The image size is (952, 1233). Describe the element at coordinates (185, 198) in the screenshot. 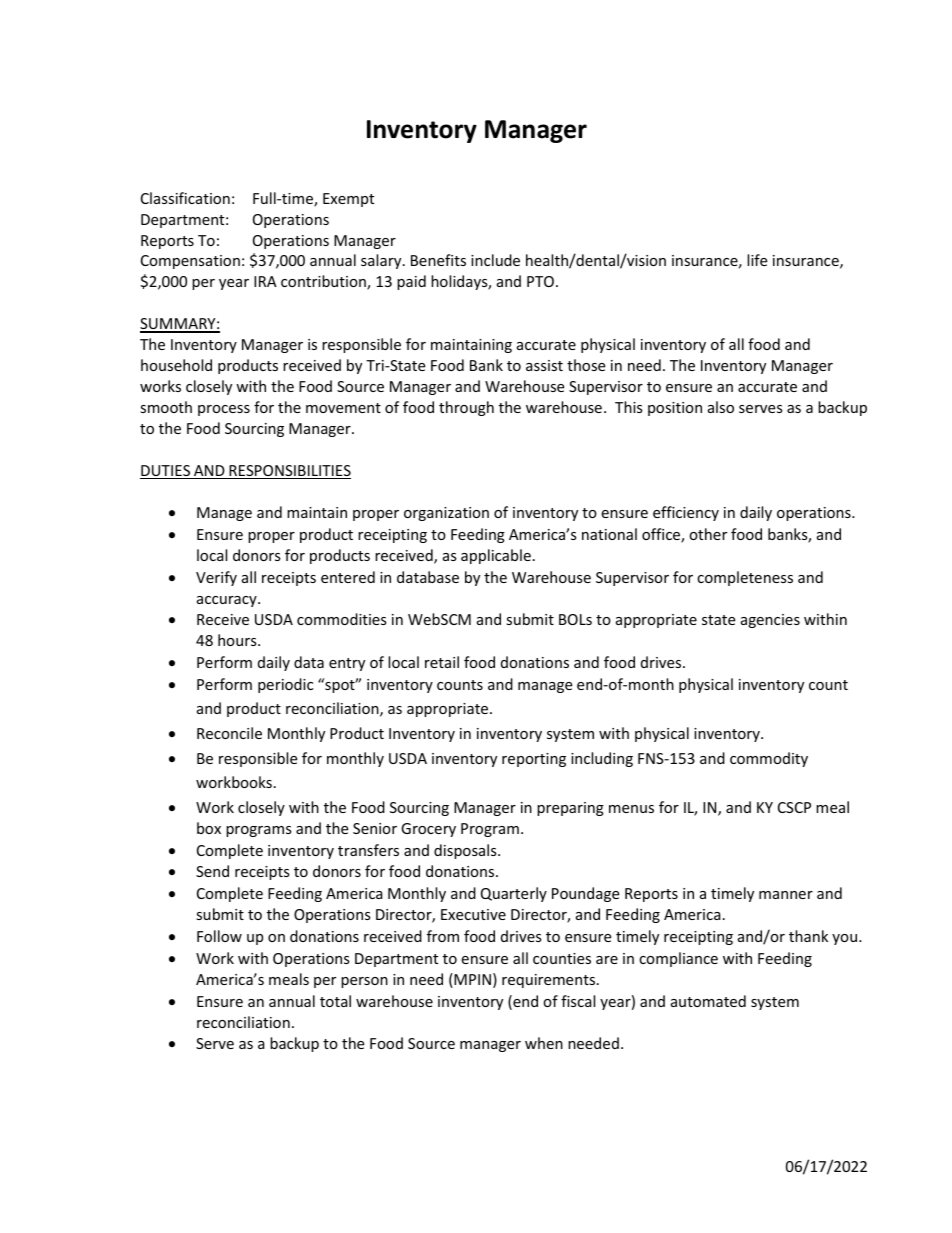

I see `Classification` at that location.
